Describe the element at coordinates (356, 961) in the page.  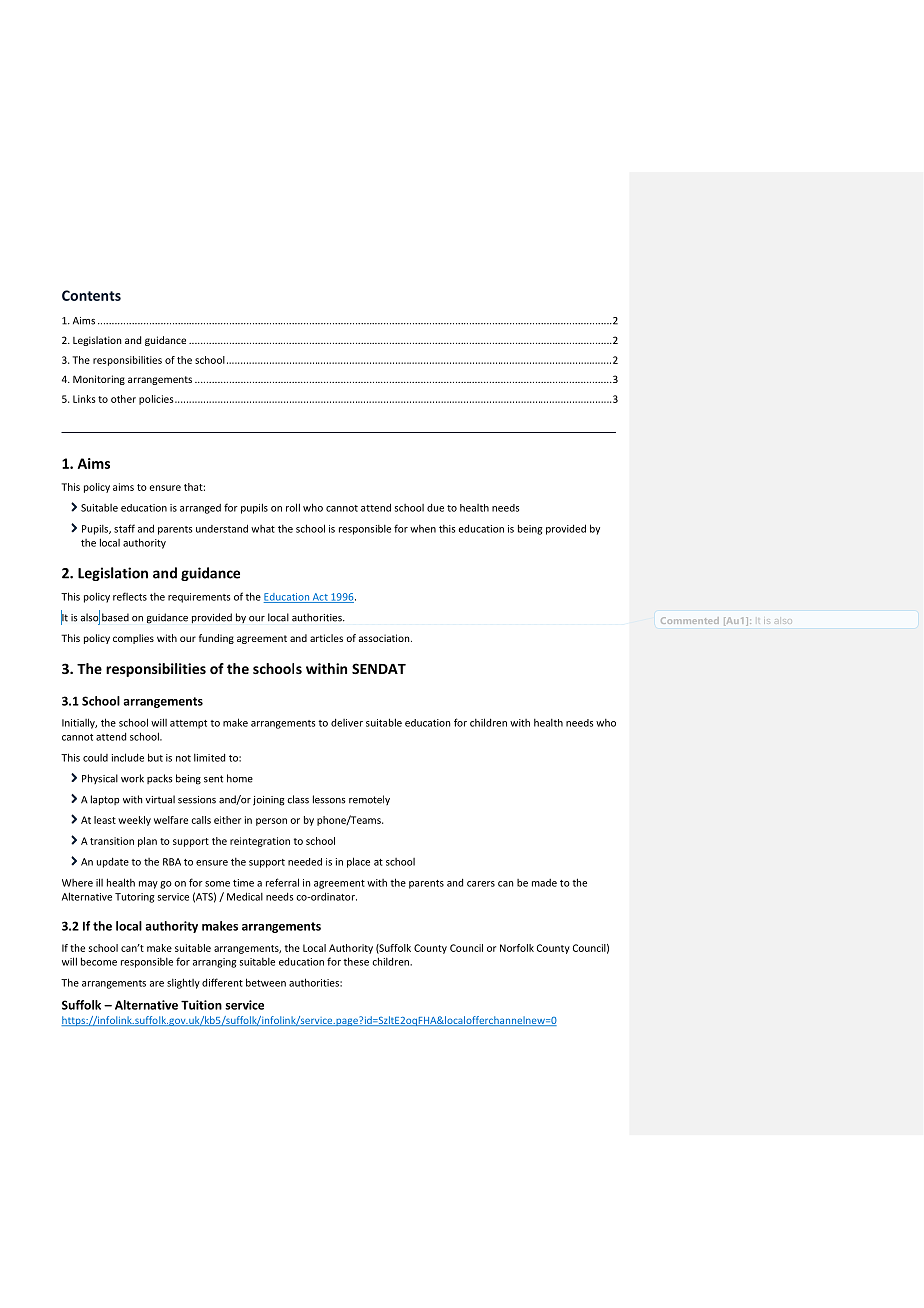
I see `these` at that location.
